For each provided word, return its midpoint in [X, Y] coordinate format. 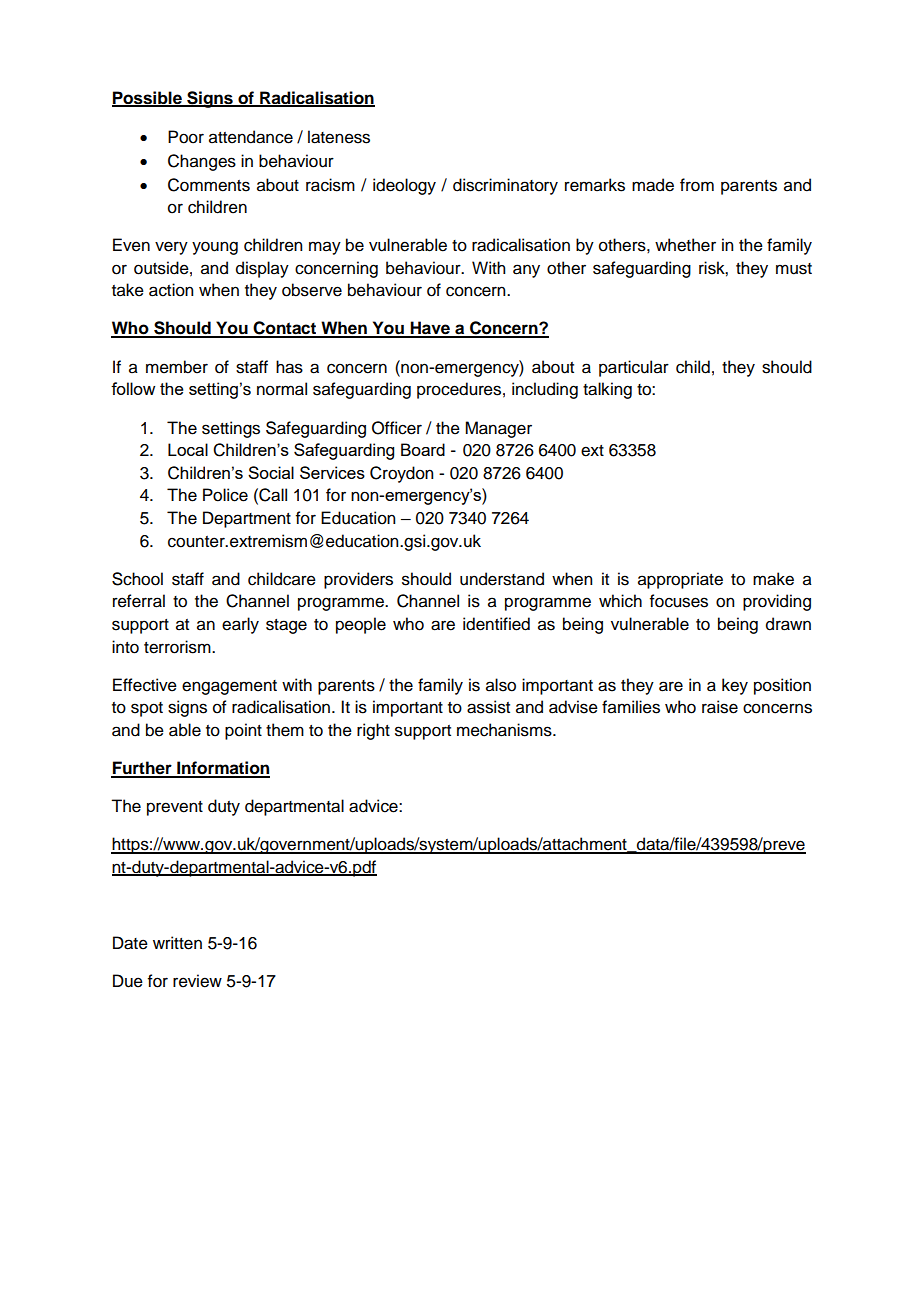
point [243, 731]
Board [423, 449]
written [177, 943]
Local [188, 449]
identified [496, 624]
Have [430, 329]
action [171, 290]
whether [685, 245]
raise [720, 707]
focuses [679, 601]
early [240, 625]
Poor [186, 137]
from [697, 185]
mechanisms [505, 730]
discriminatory [505, 186]
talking [607, 390]
